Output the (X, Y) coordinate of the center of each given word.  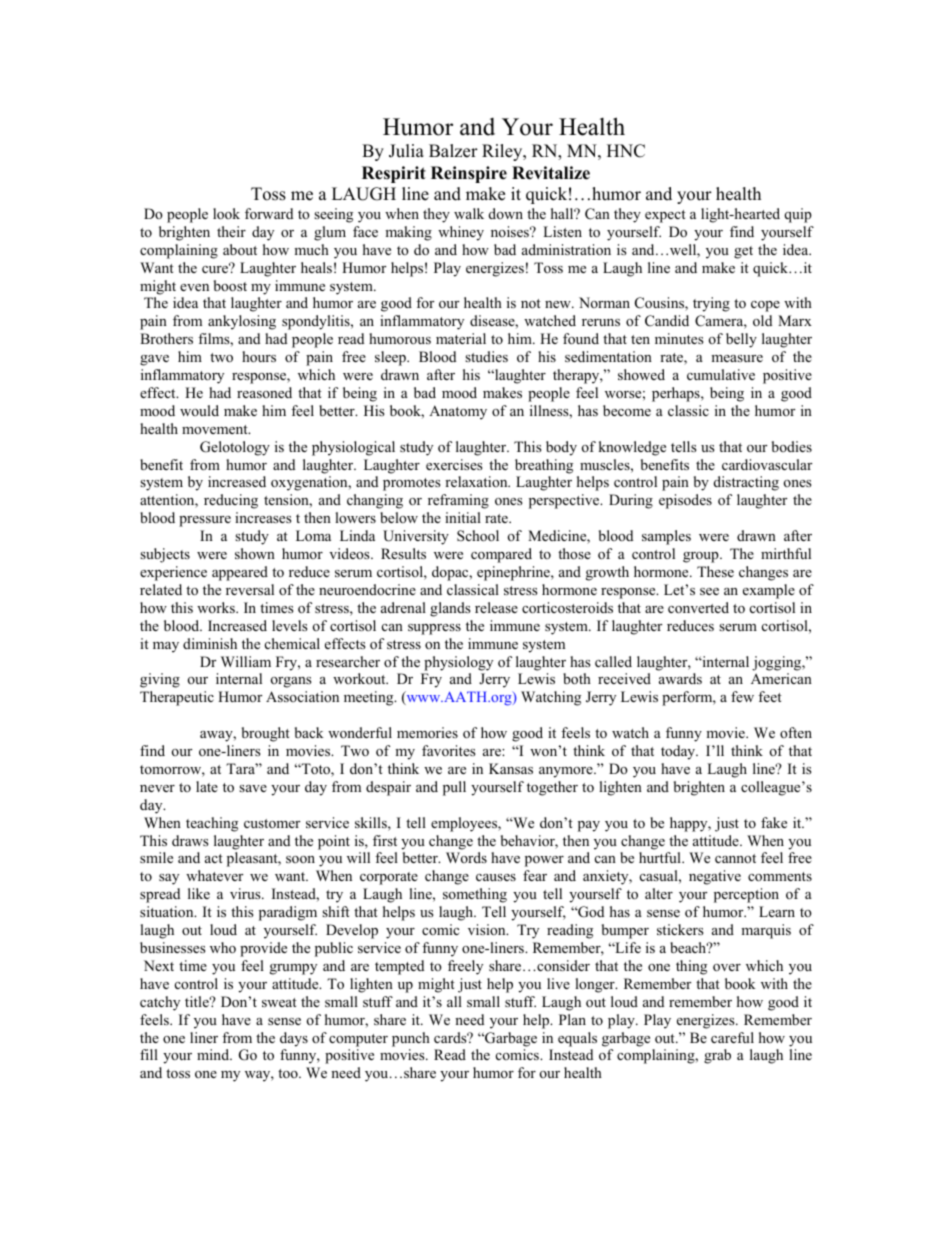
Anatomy (458, 412)
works (217, 607)
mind (214, 1054)
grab (717, 1056)
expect (665, 216)
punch (411, 1039)
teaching (212, 824)
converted (698, 607)
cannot (735, 858)
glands (450, 609)
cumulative (721, 374)
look (226, 213)
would (199, 410)
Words (466, 857)
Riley (503, 152)
